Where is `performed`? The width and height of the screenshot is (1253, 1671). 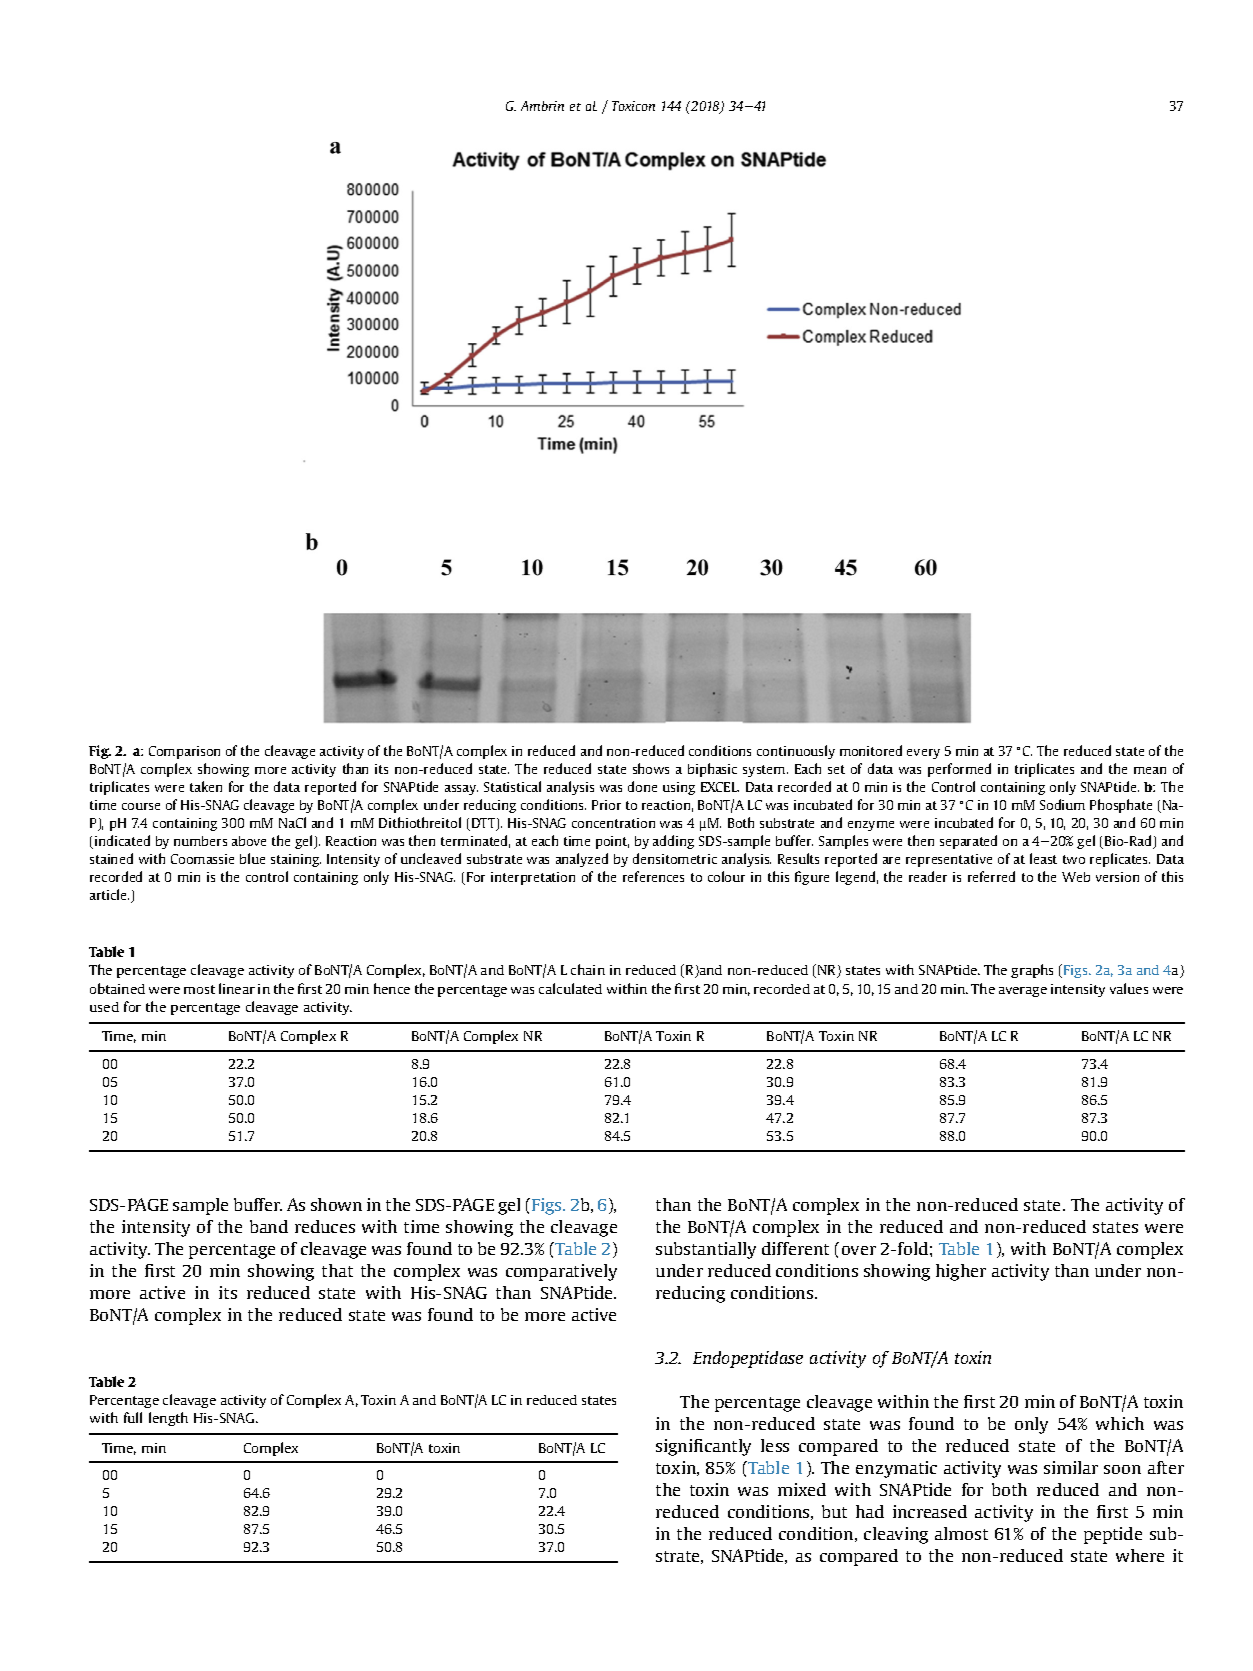 performed is located at coordinates (959, 770).
